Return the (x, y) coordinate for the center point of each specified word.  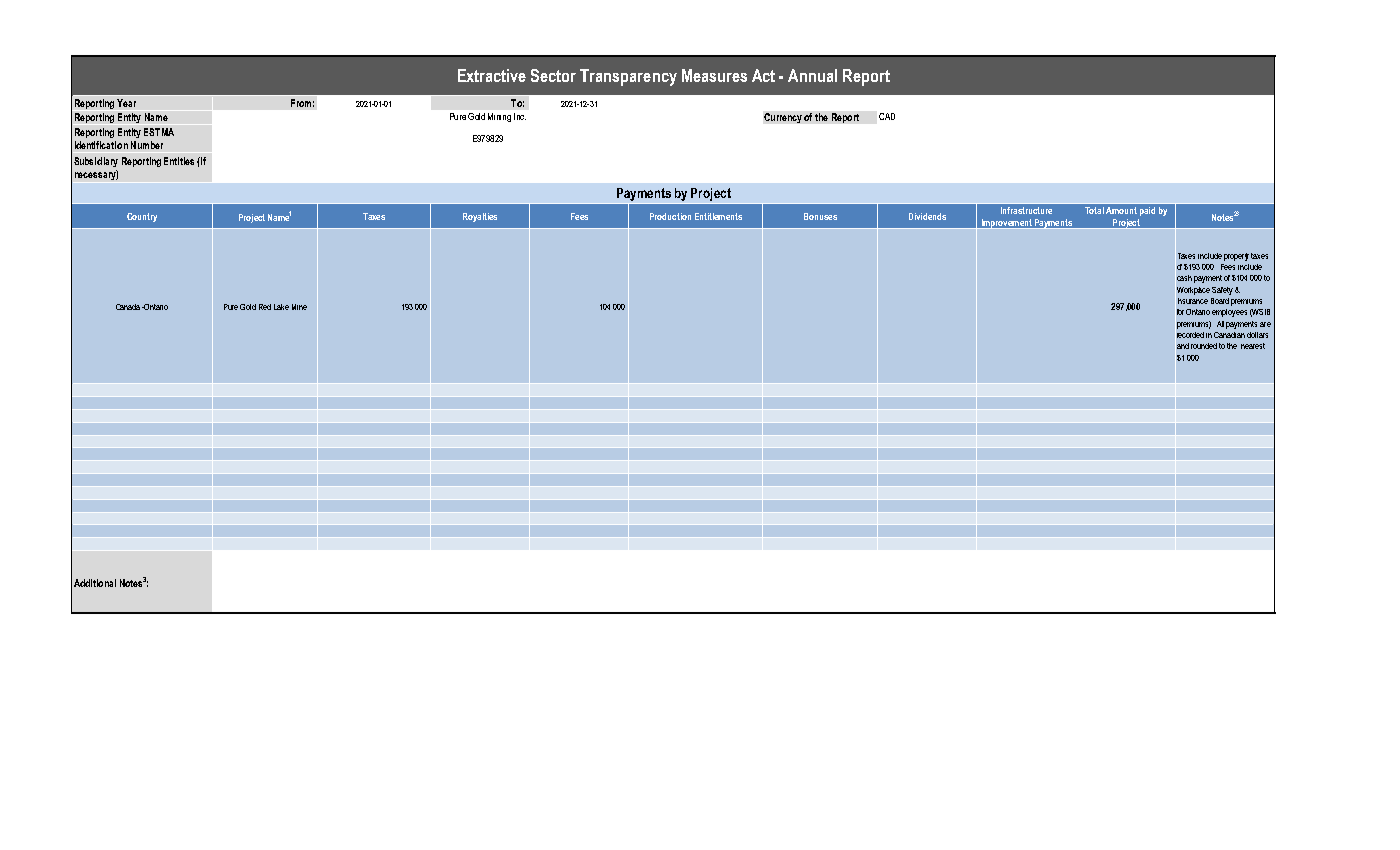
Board (1220, 301)
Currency (783, 118)
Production (670, 216)
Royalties (480, 217)
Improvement (1006, 224)
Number (147, 145)
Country (142, 217)
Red (265, 307)
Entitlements (718, 216)
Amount (1121, 210)
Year (126, 103)
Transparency (628, 77)
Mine (299, 307)
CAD (887, 116)
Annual (812, 75)
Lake (281, 307)
